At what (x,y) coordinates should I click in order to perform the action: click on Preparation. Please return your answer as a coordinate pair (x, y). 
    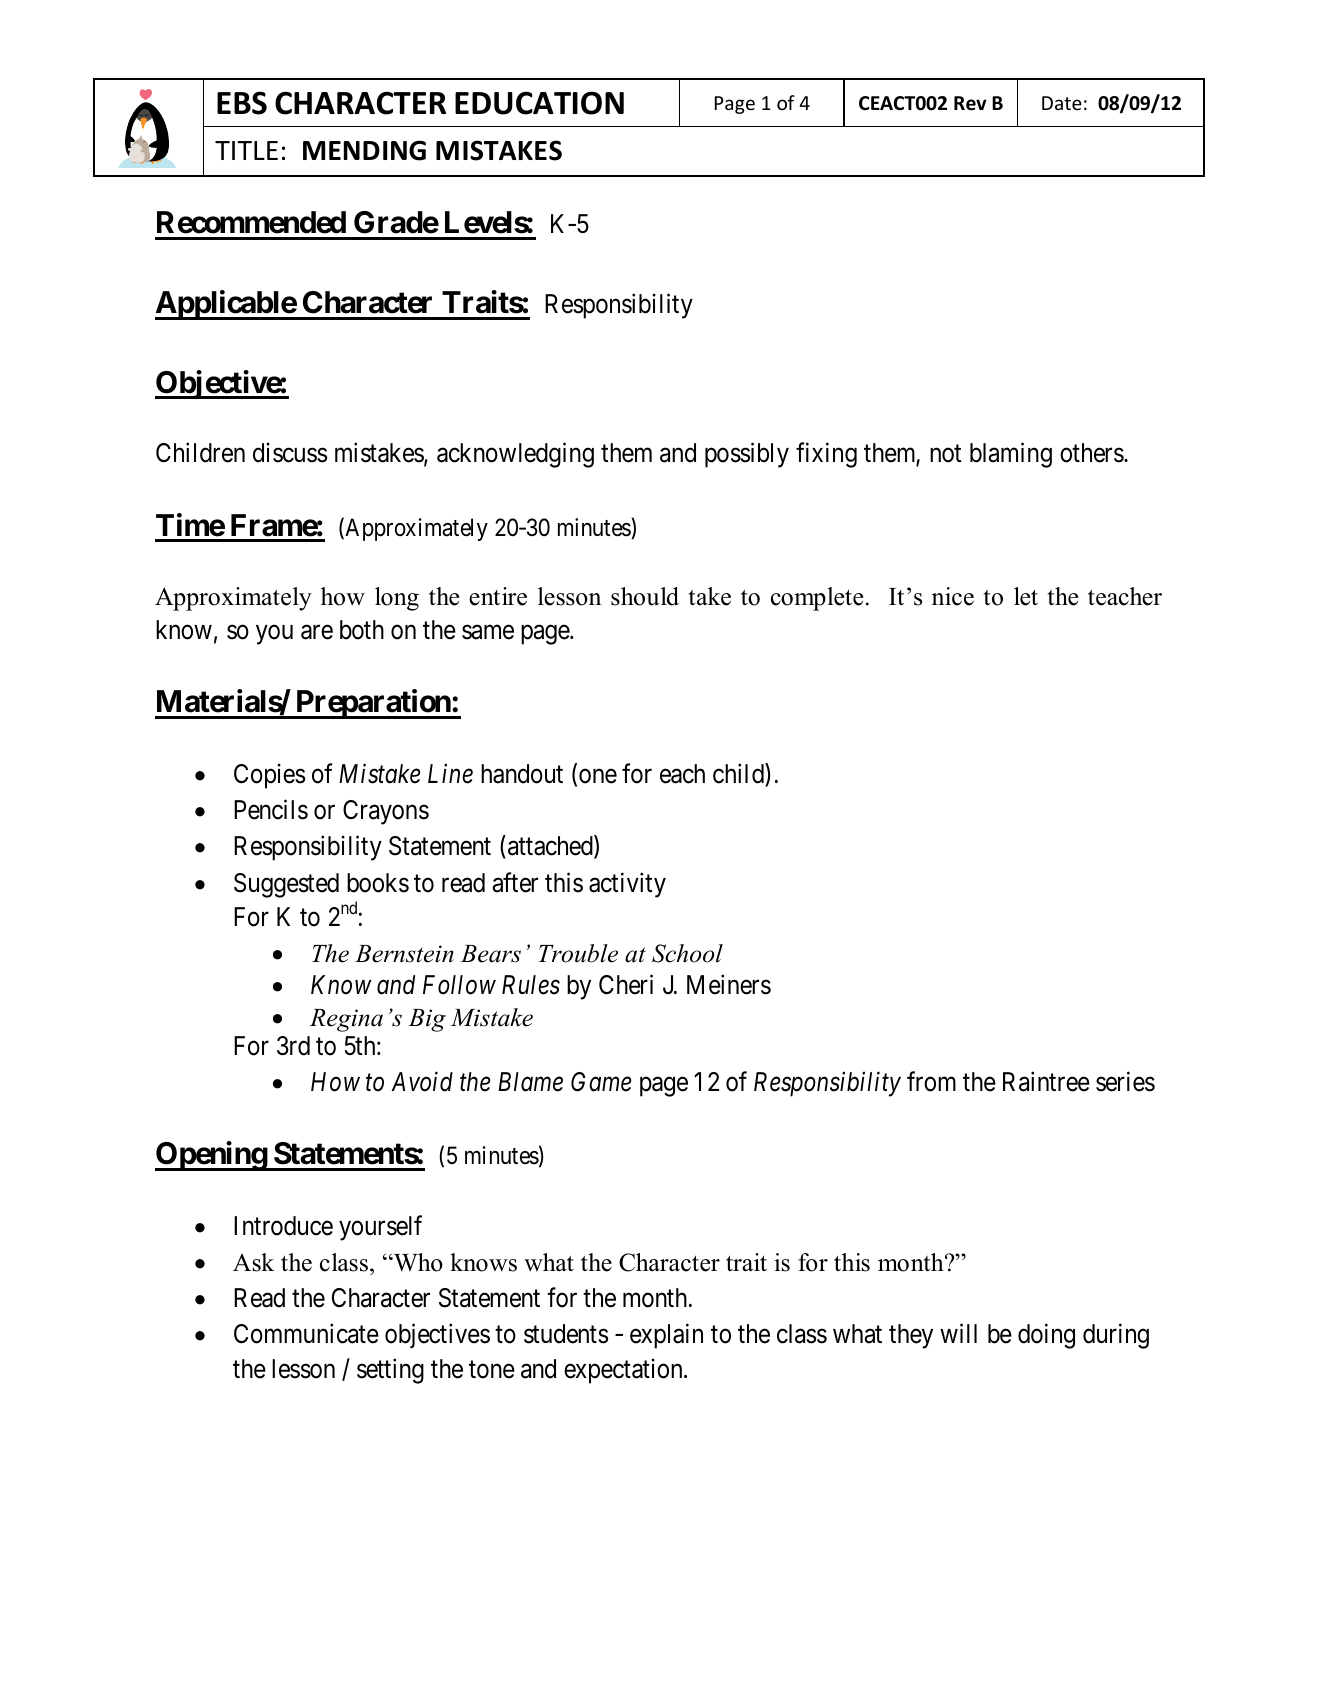
    Looking at the image, I should click on (372, 704).
